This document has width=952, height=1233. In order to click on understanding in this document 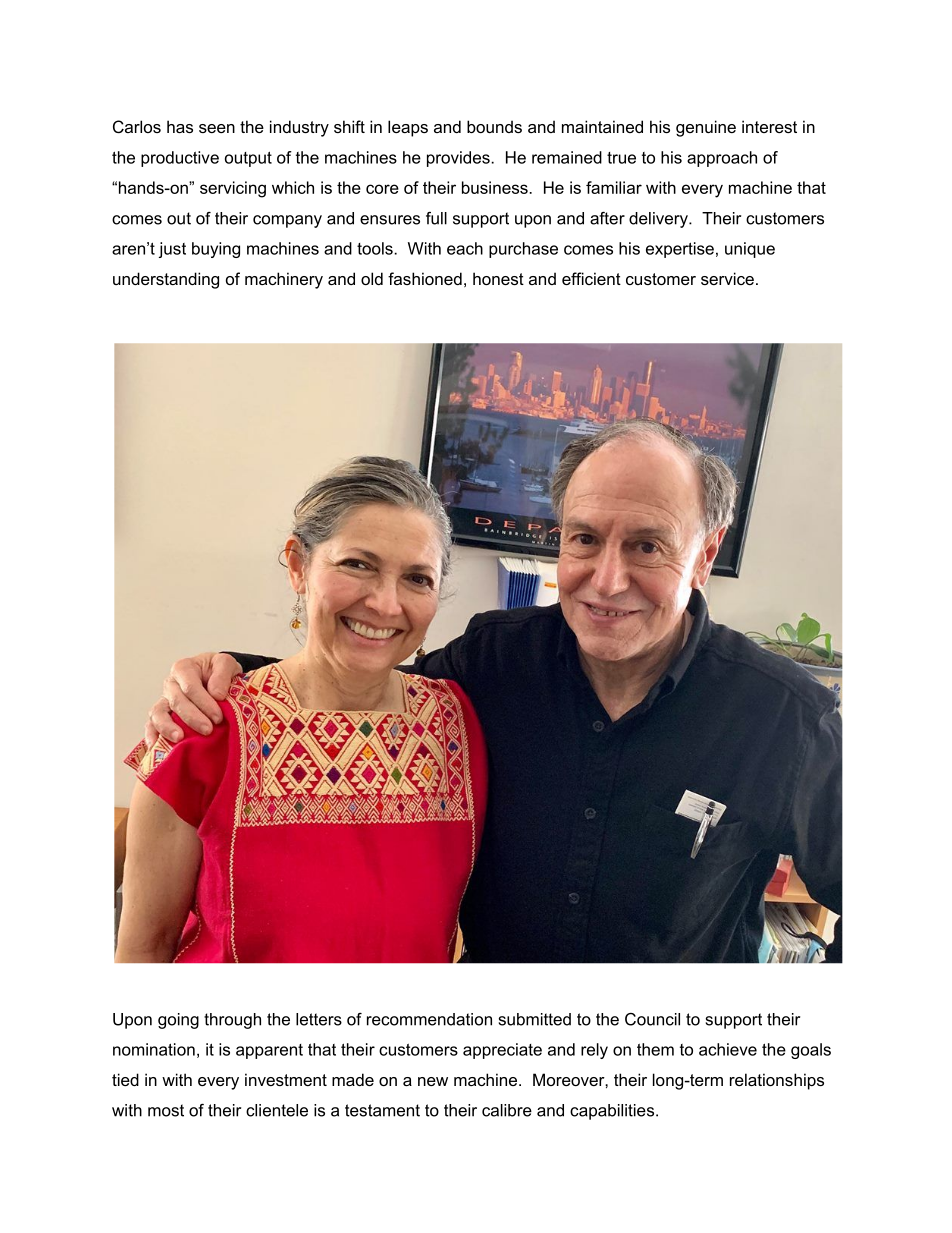, I will do `click(166, 280)`.
